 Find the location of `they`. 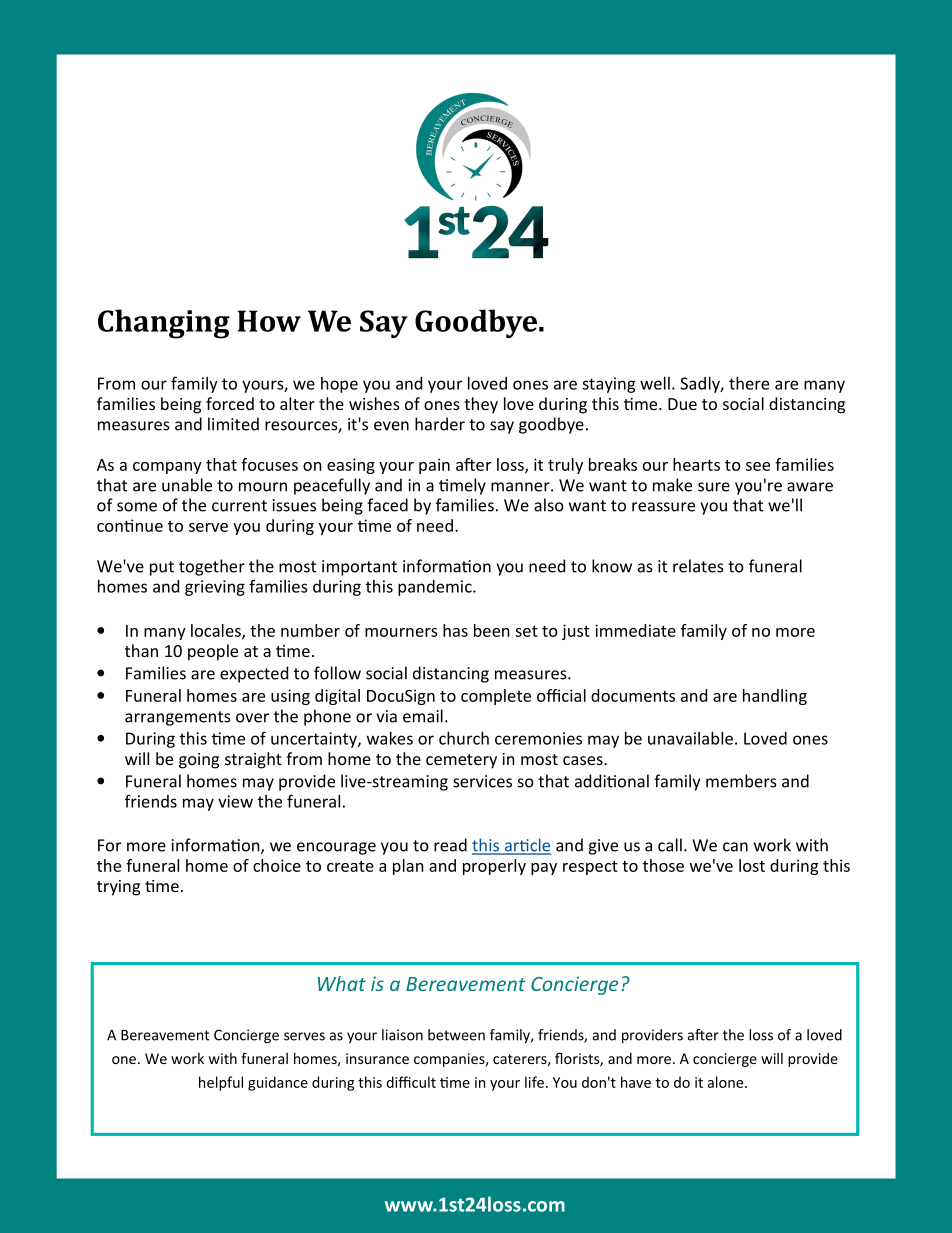

they is located at coordinates (481, 405).
